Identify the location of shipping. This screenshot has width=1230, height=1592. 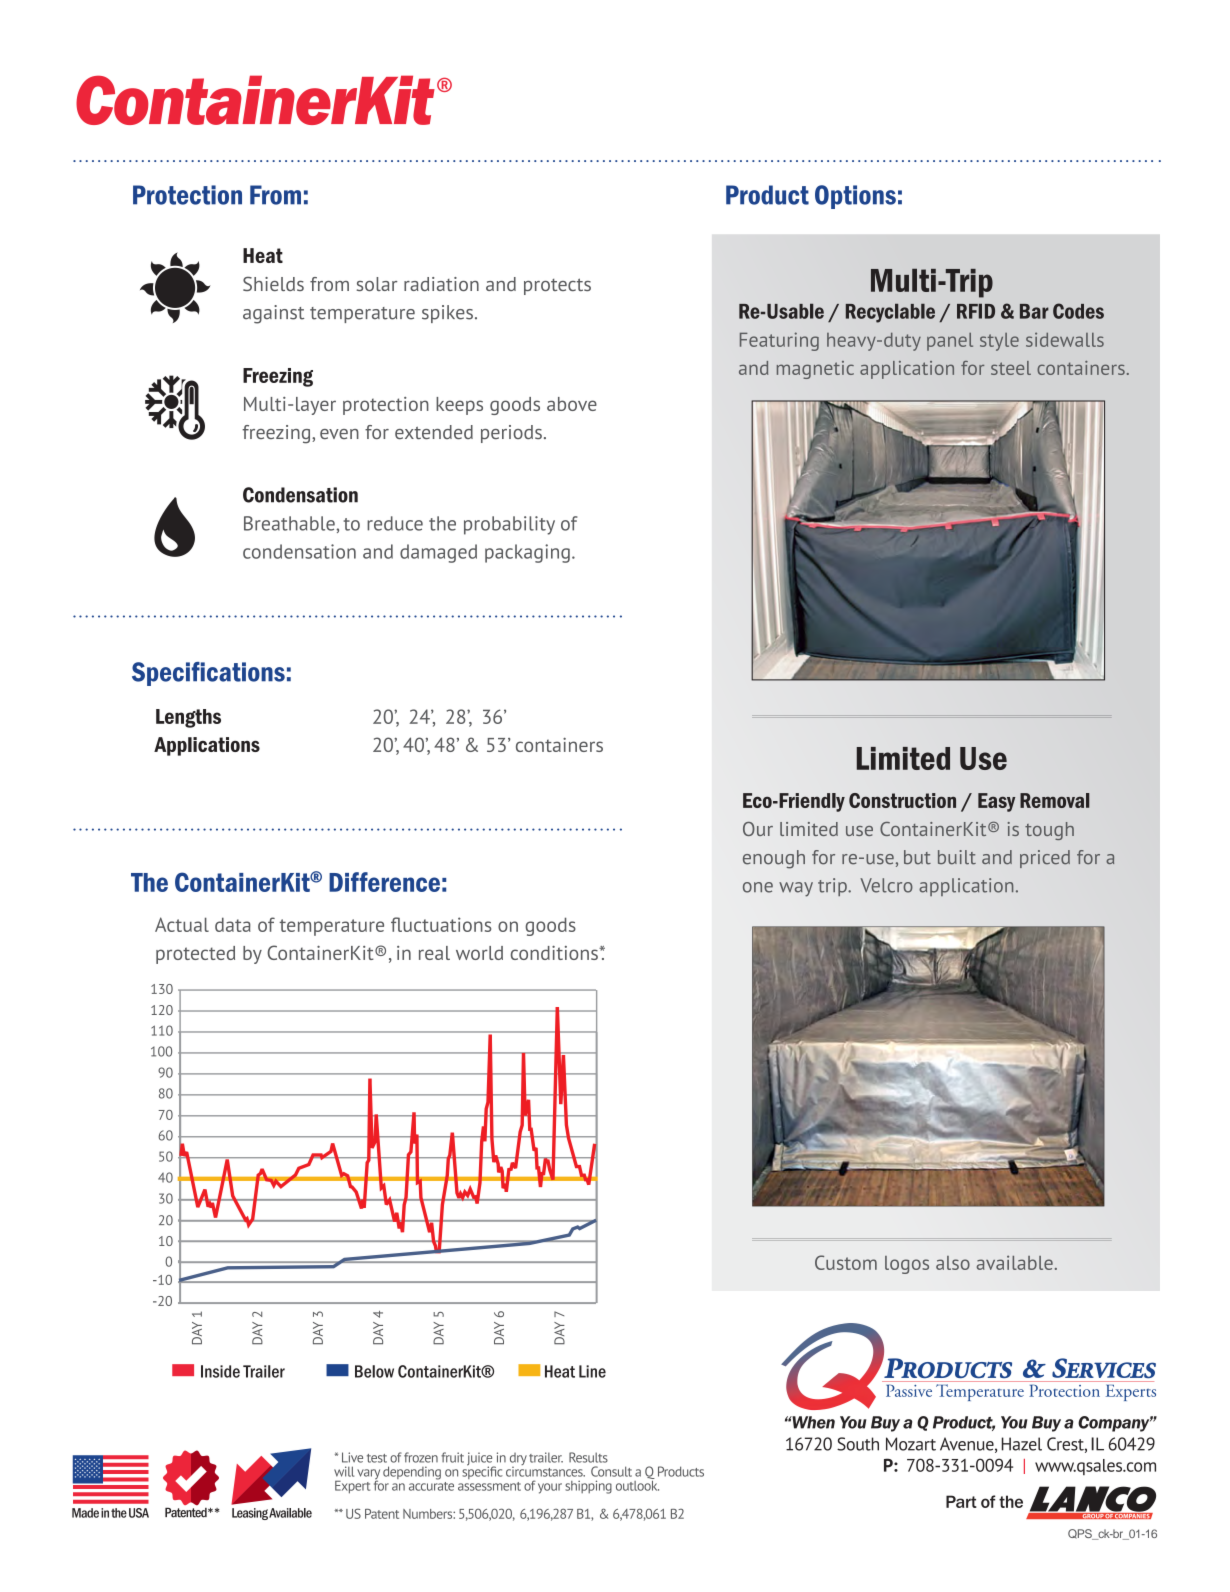
(588, 1487).
